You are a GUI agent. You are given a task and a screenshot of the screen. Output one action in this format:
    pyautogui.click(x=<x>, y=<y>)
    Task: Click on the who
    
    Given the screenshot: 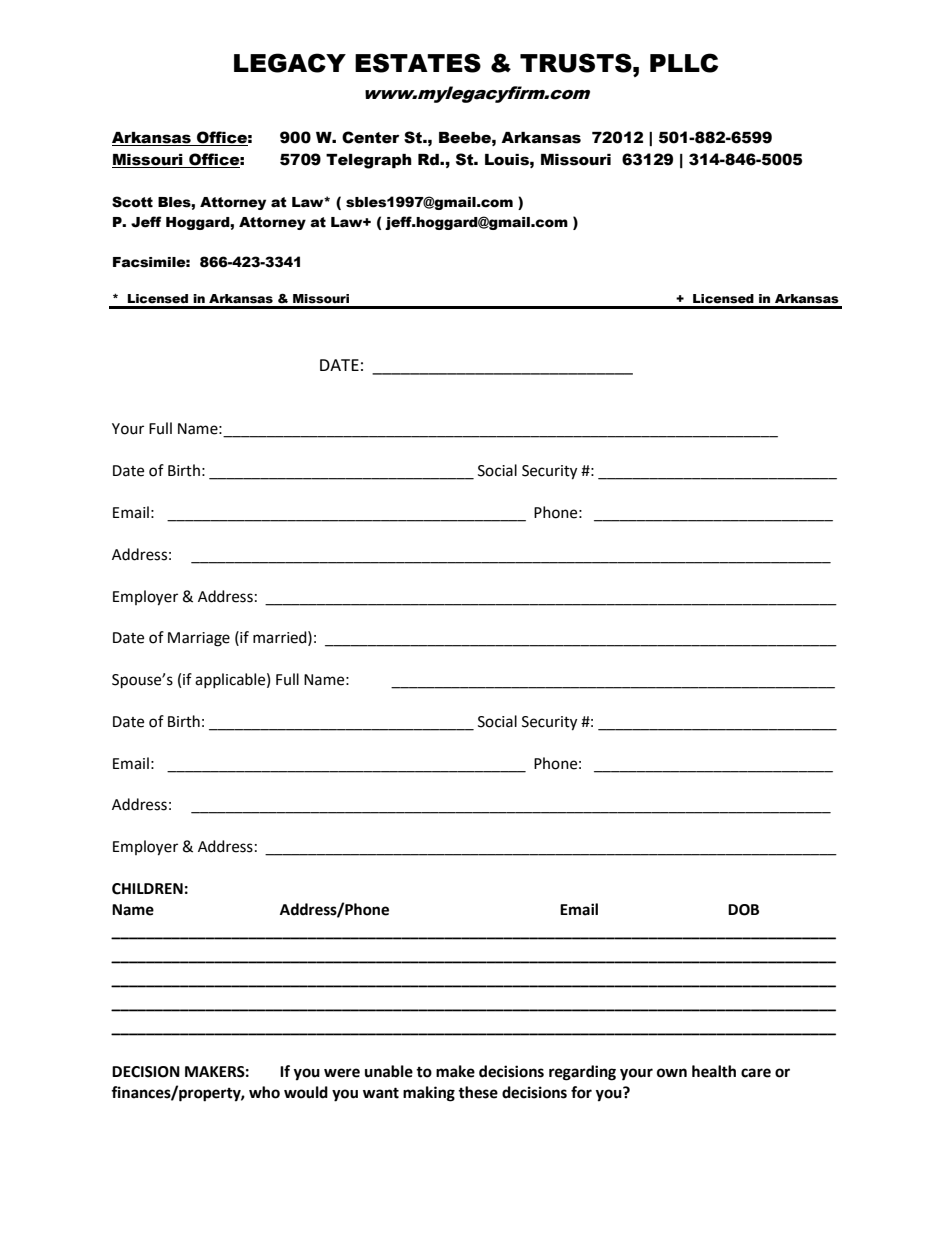 What is the action you would take?
    pyautogui.click(x=264, y=1092)
